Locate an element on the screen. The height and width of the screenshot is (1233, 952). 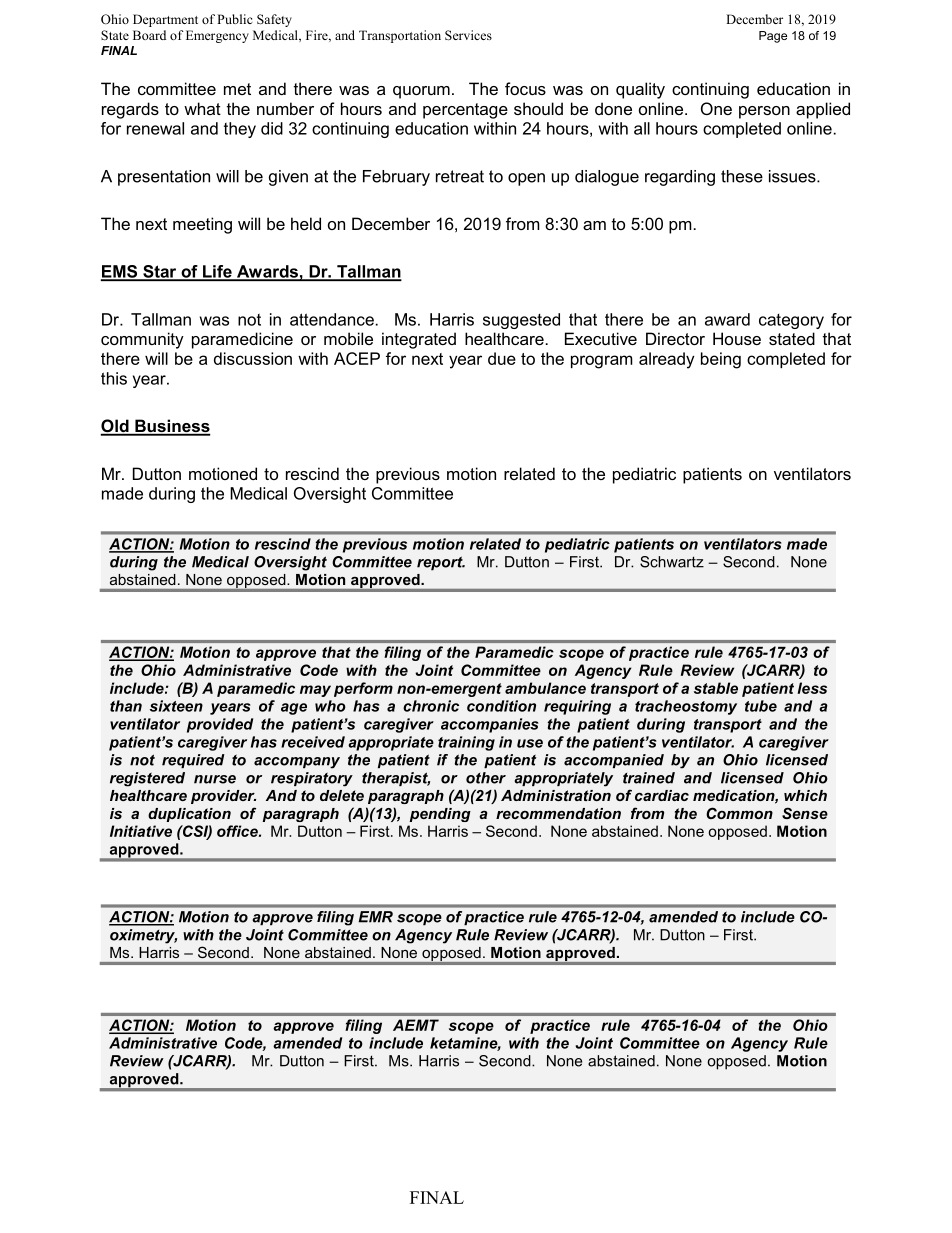
Page is located at coordinates (773, 37).
